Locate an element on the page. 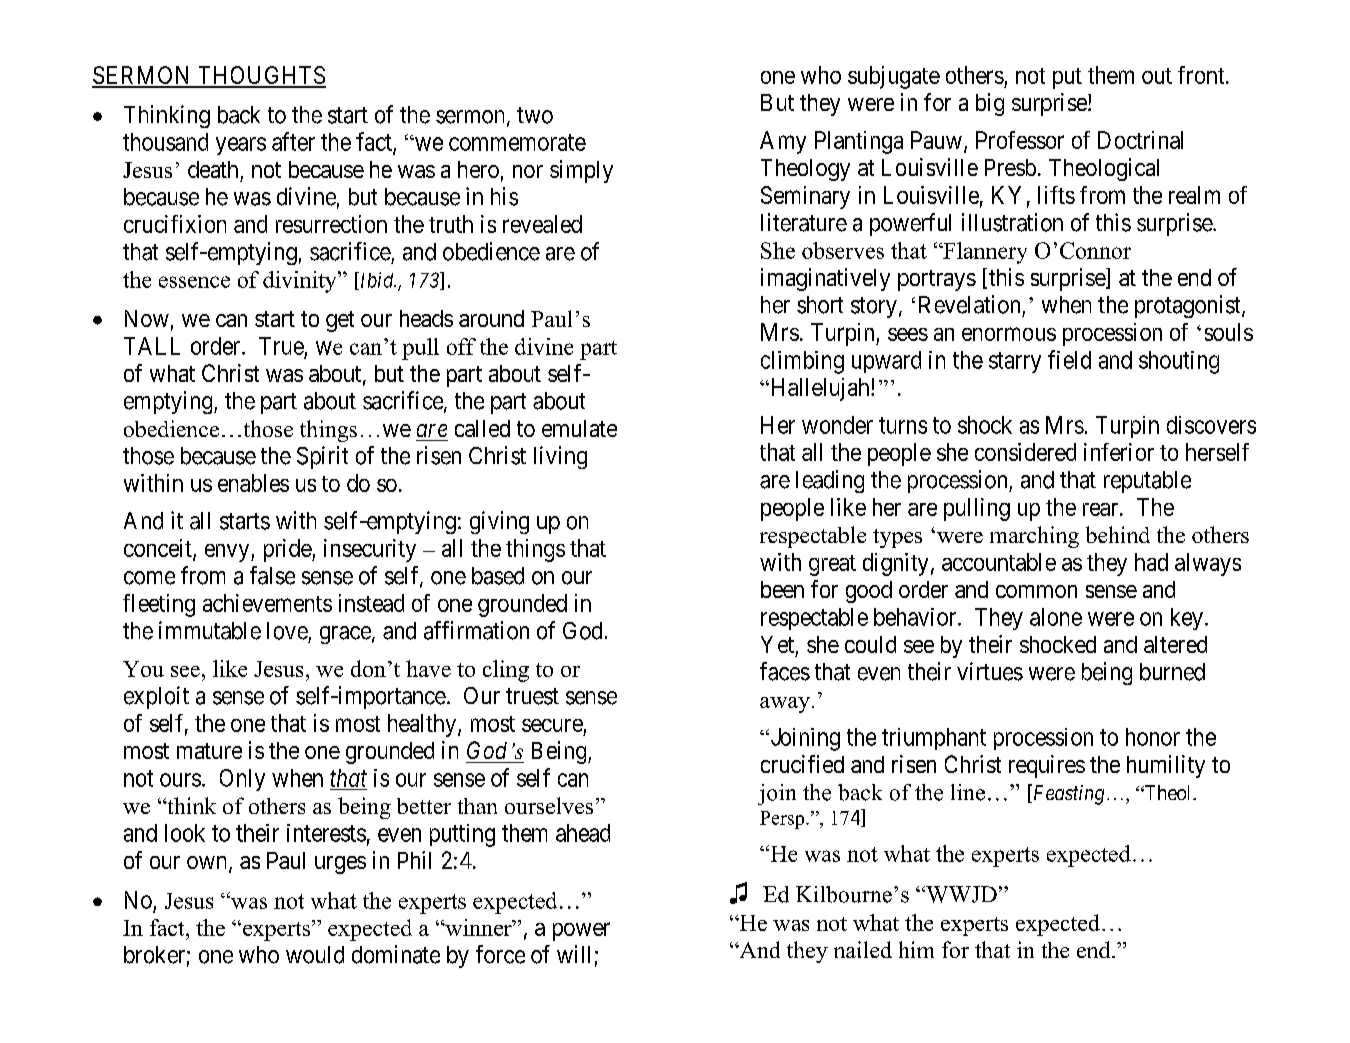 The width and height of the image is (1350, 1043). will is located at coordinates (573, 954).
